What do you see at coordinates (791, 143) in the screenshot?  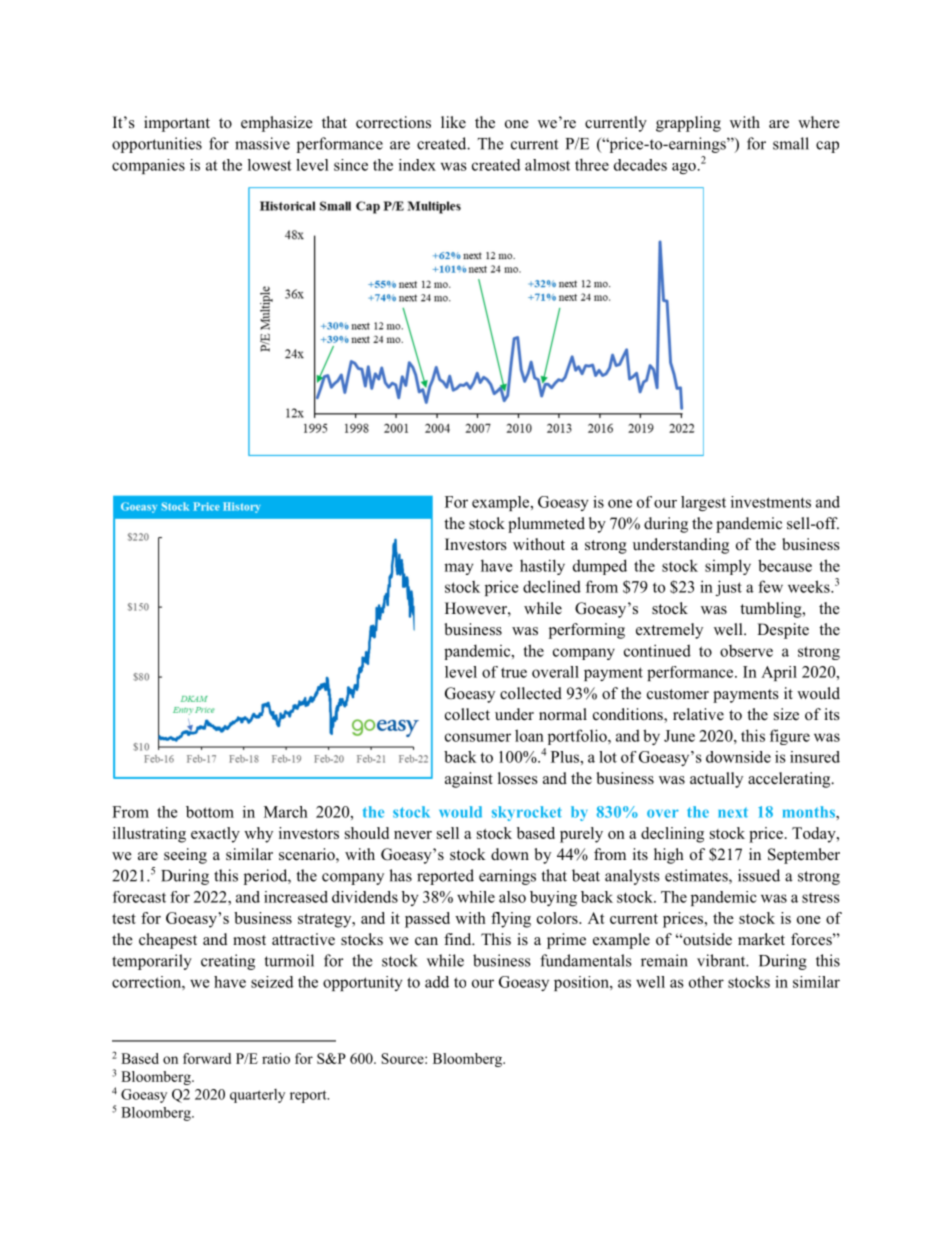 I see `small` at bounding box center [791, 143].
